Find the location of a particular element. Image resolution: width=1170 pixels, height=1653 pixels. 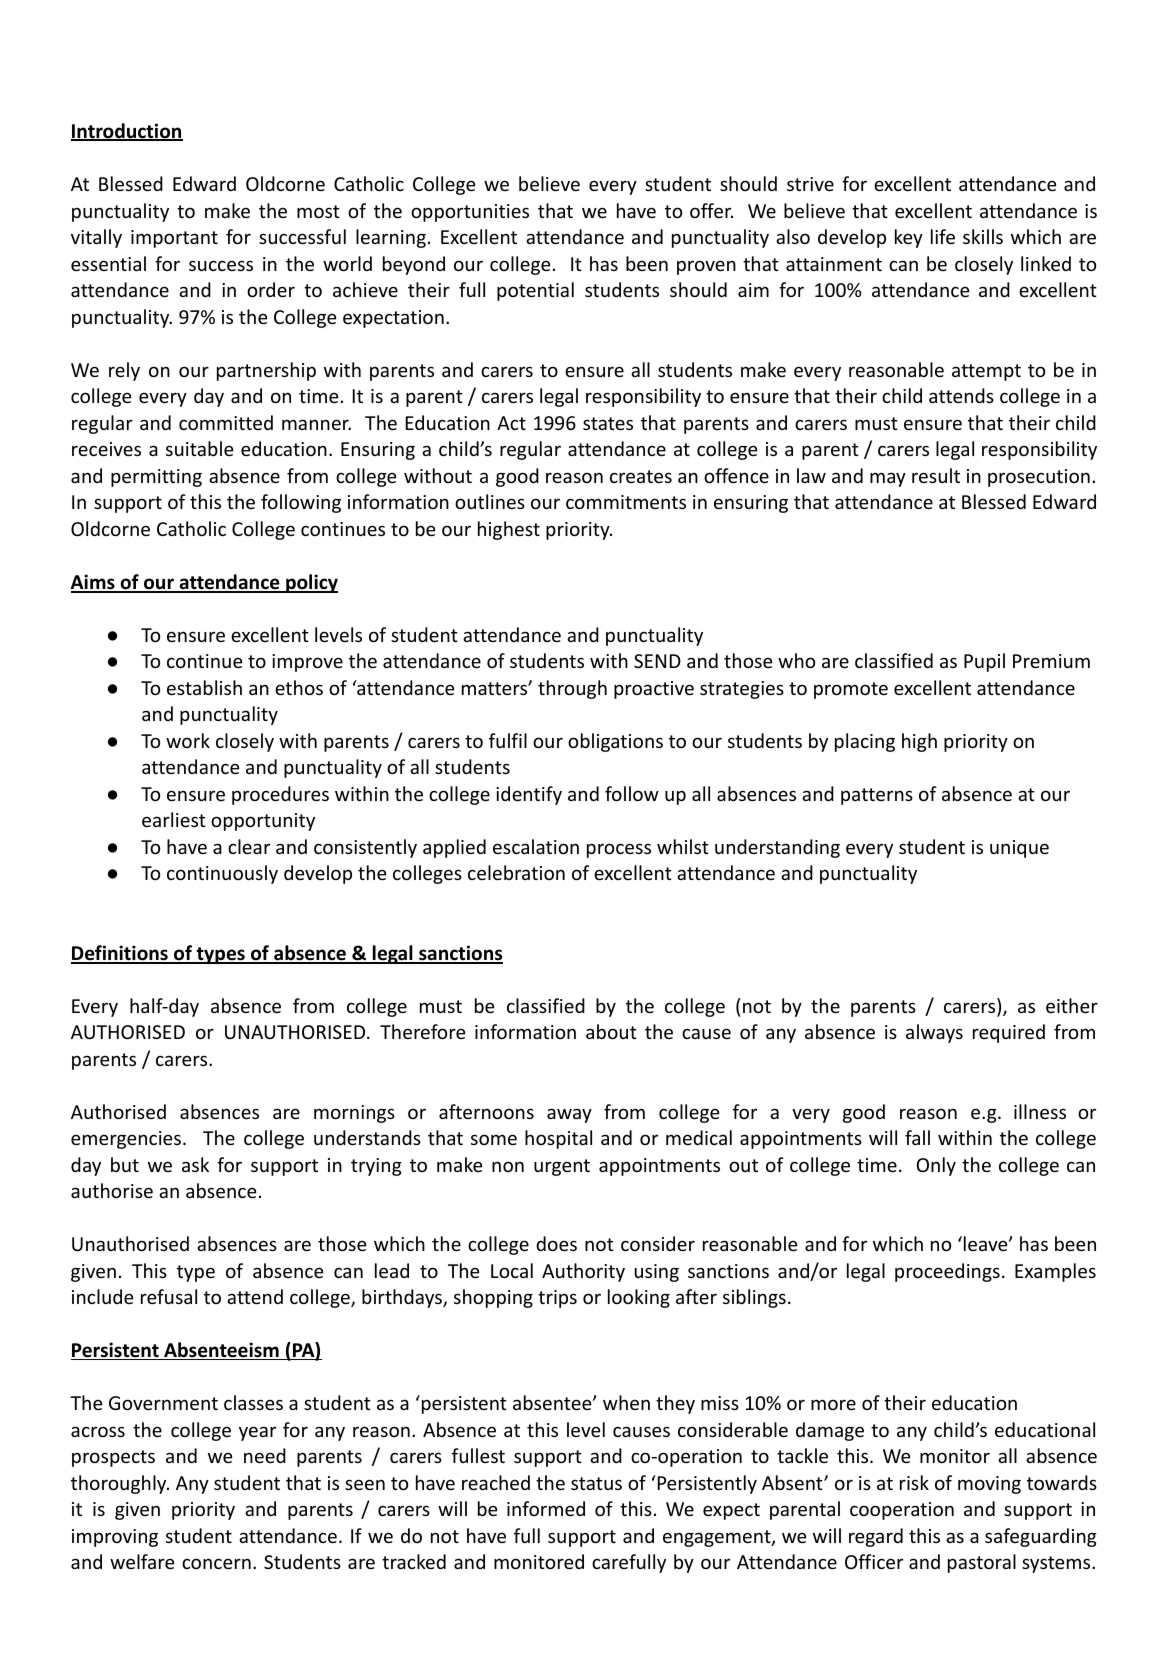

informed is located at coordinates (546, 1508).
